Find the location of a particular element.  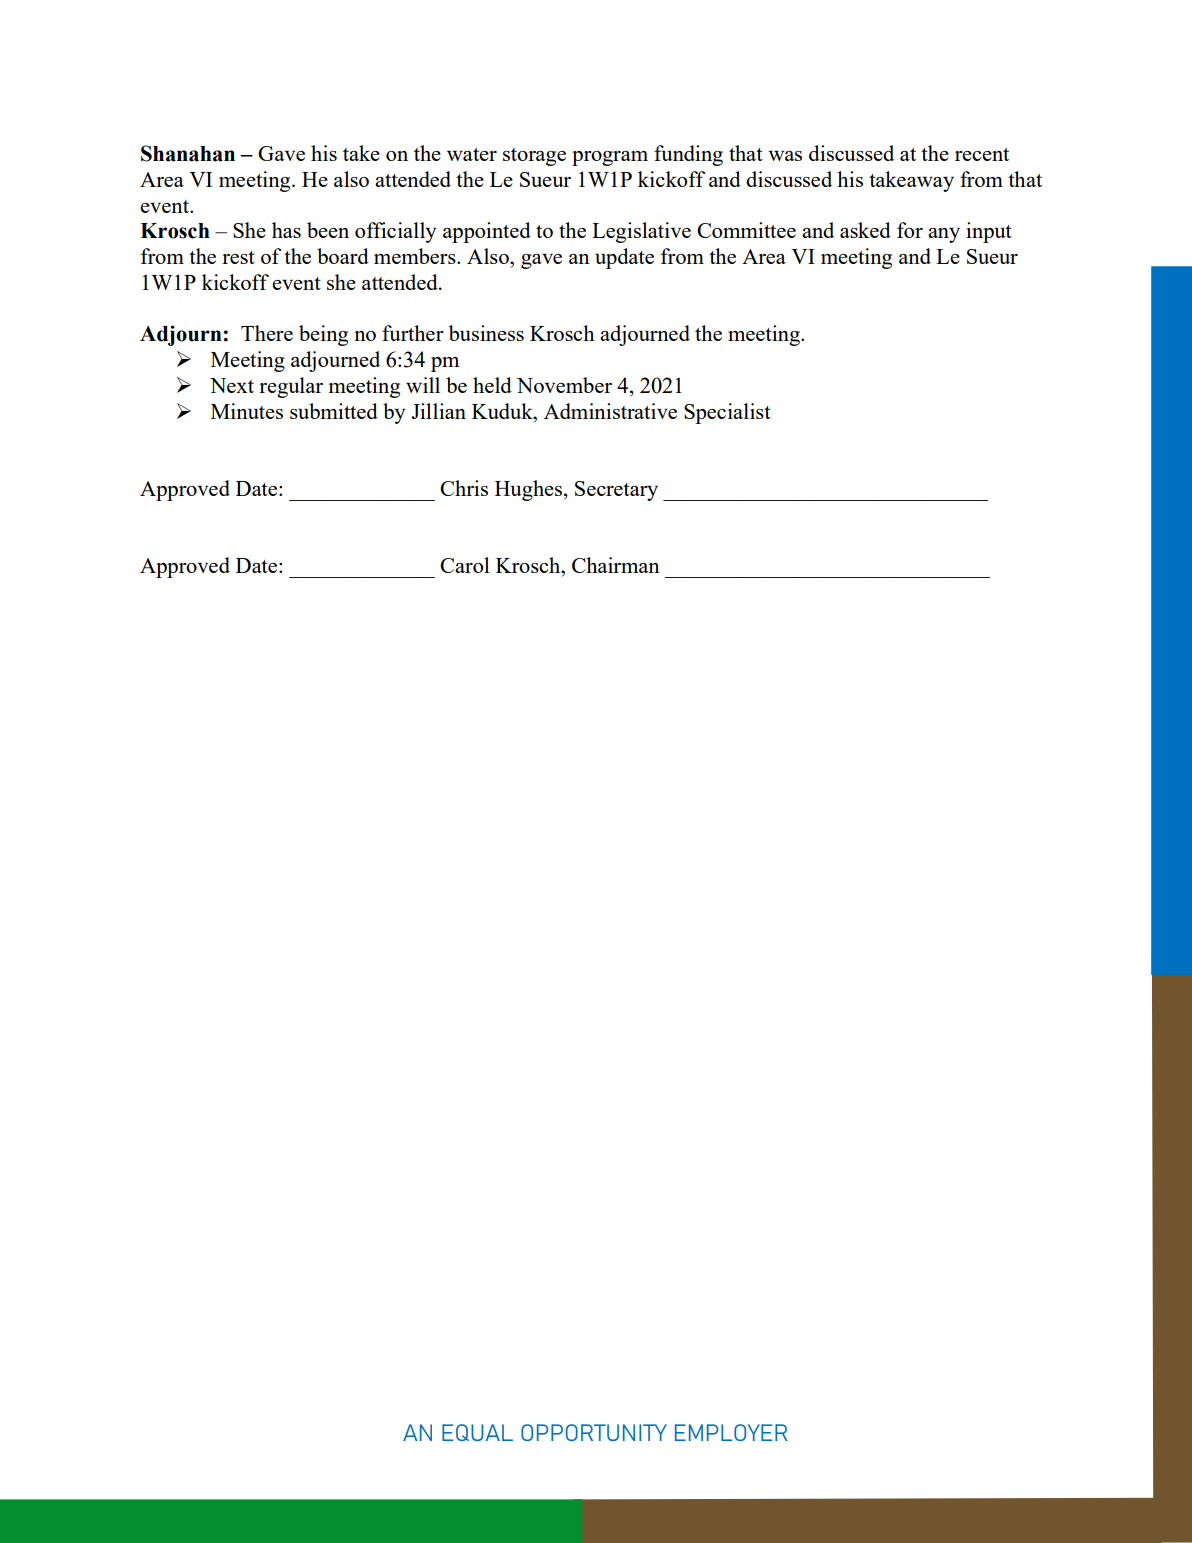

EQUAL is located at coordinates (477, 1432).
